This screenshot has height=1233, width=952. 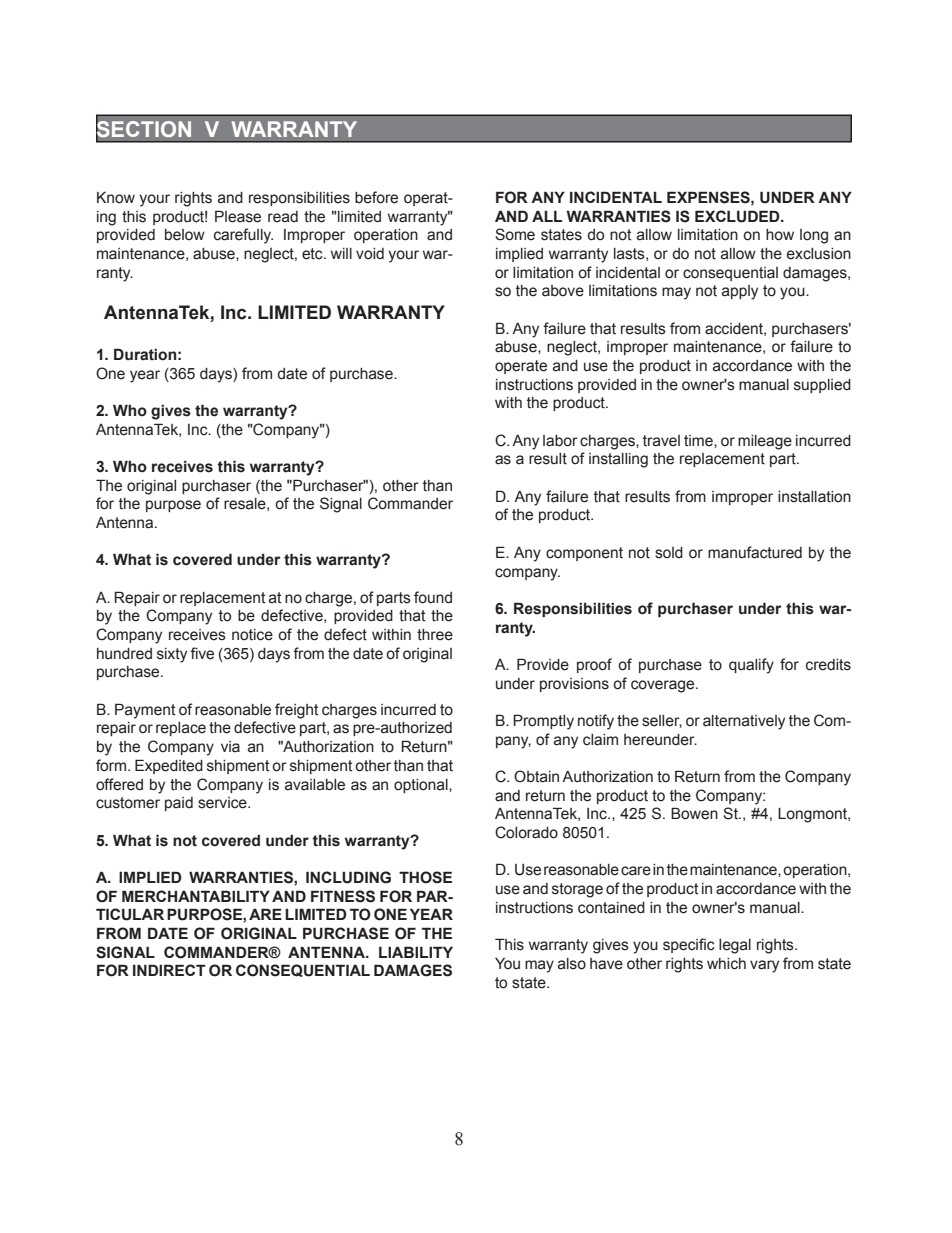 What do you see at coordinates (515, 234) in the screenshot?
I see `Some` at bounding box center [515, 234].
